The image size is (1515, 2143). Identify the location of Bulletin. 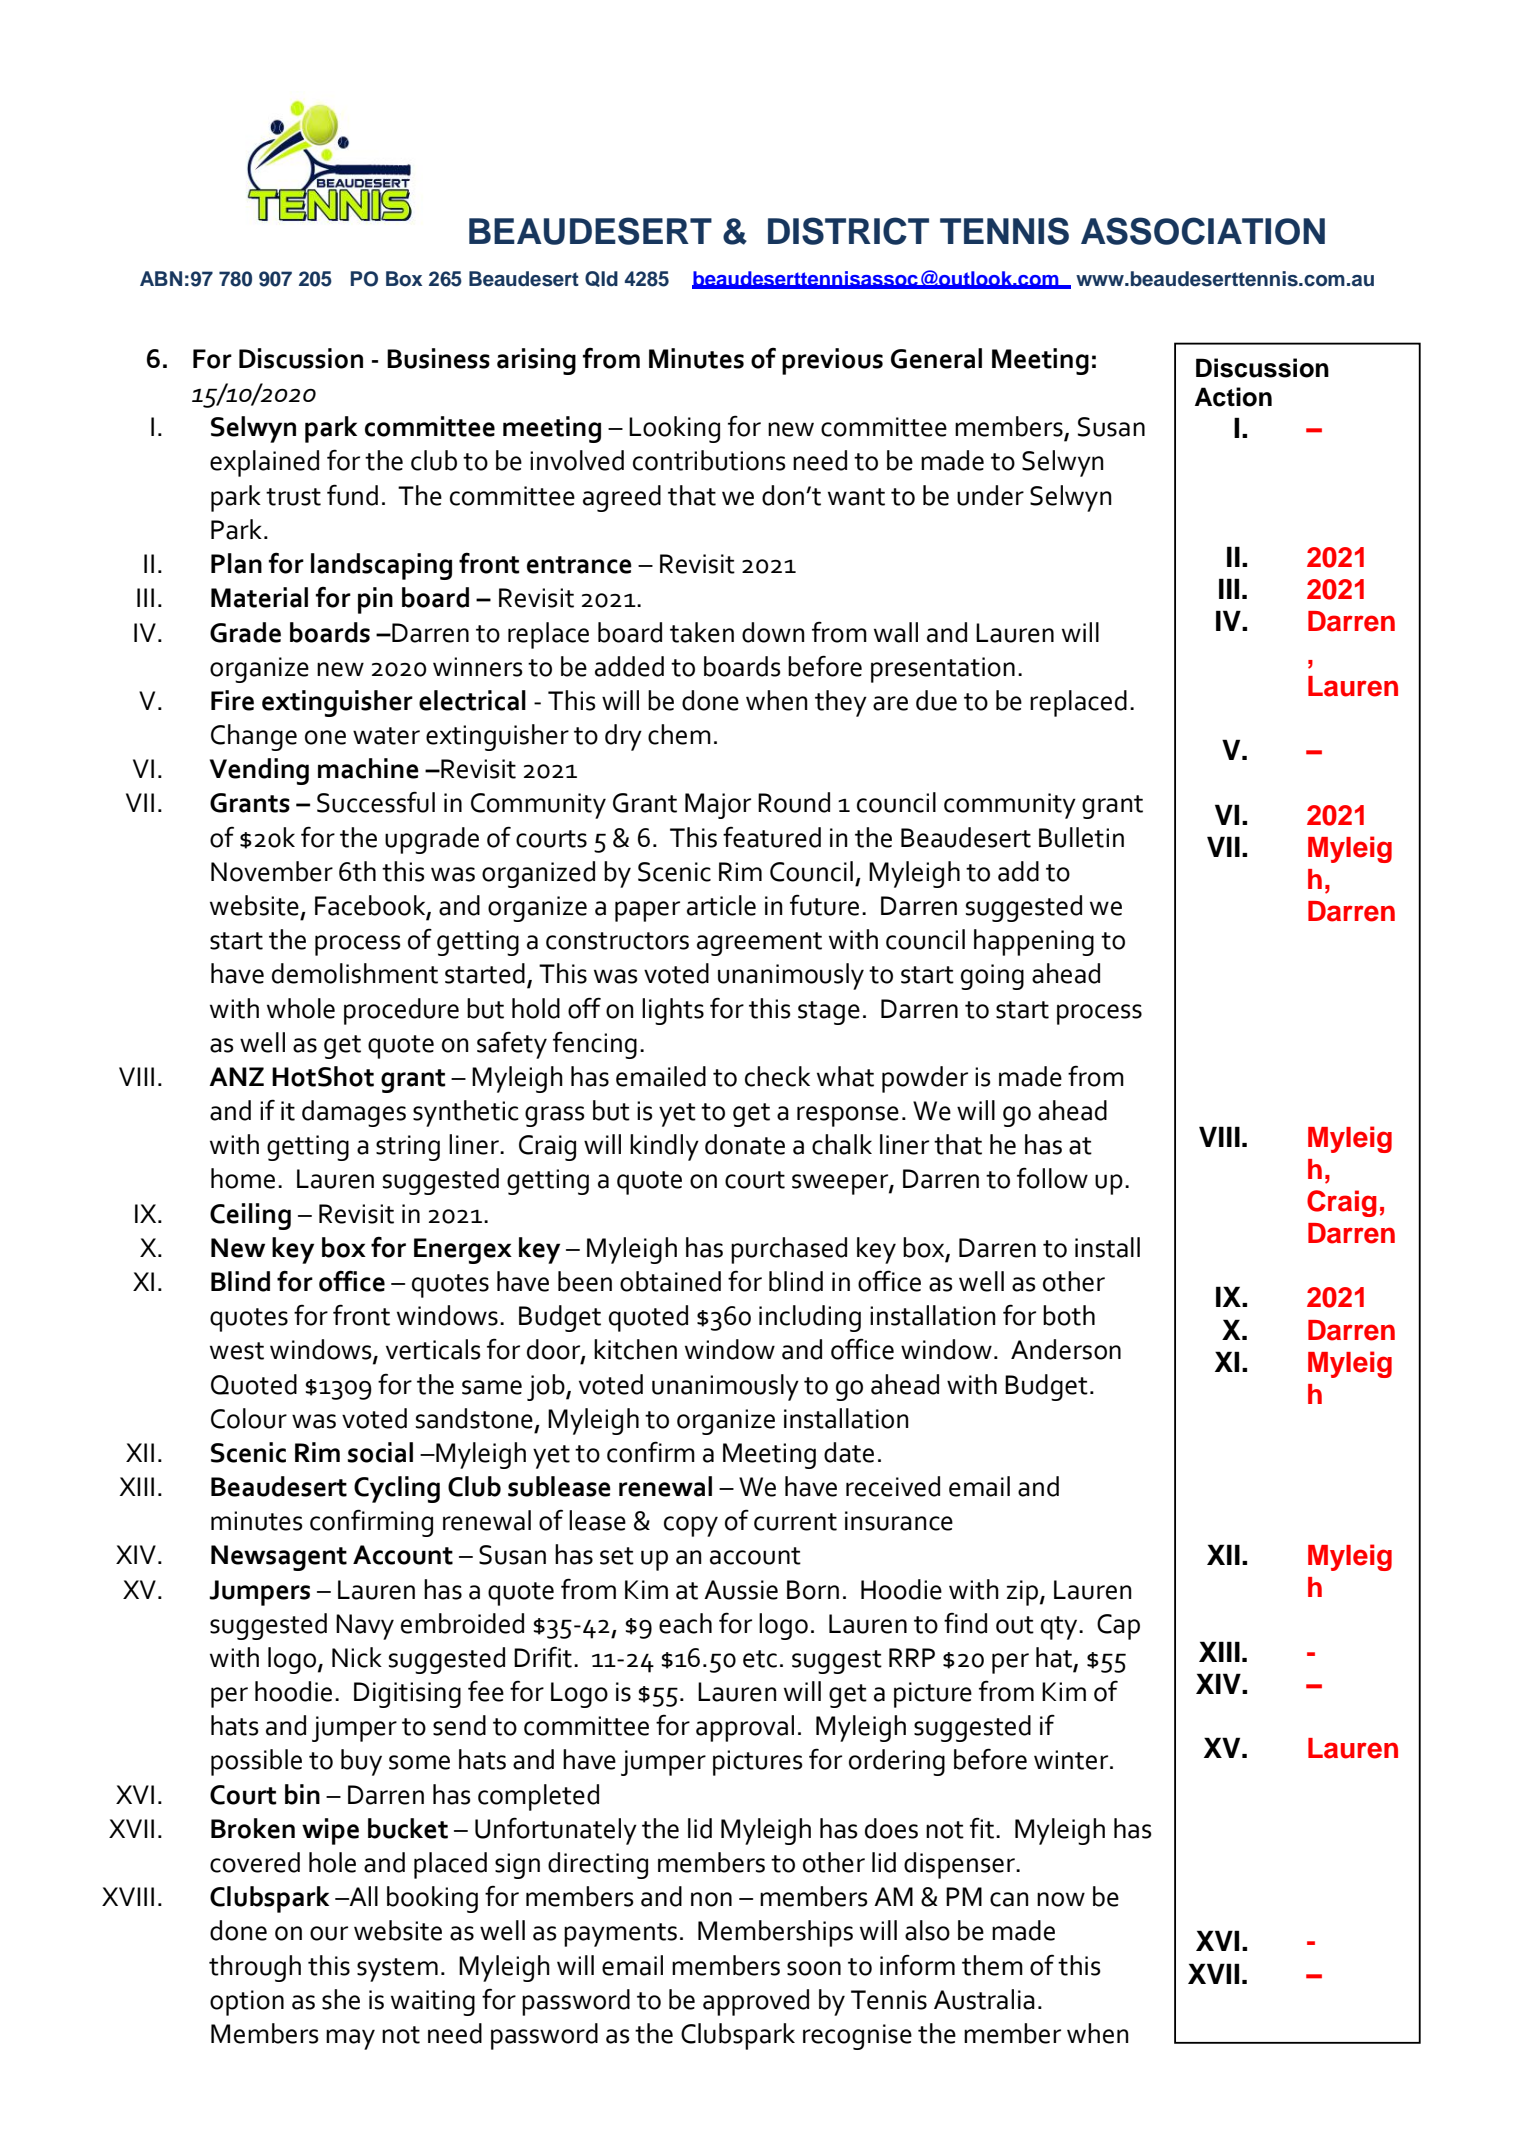
(1081, 837).
